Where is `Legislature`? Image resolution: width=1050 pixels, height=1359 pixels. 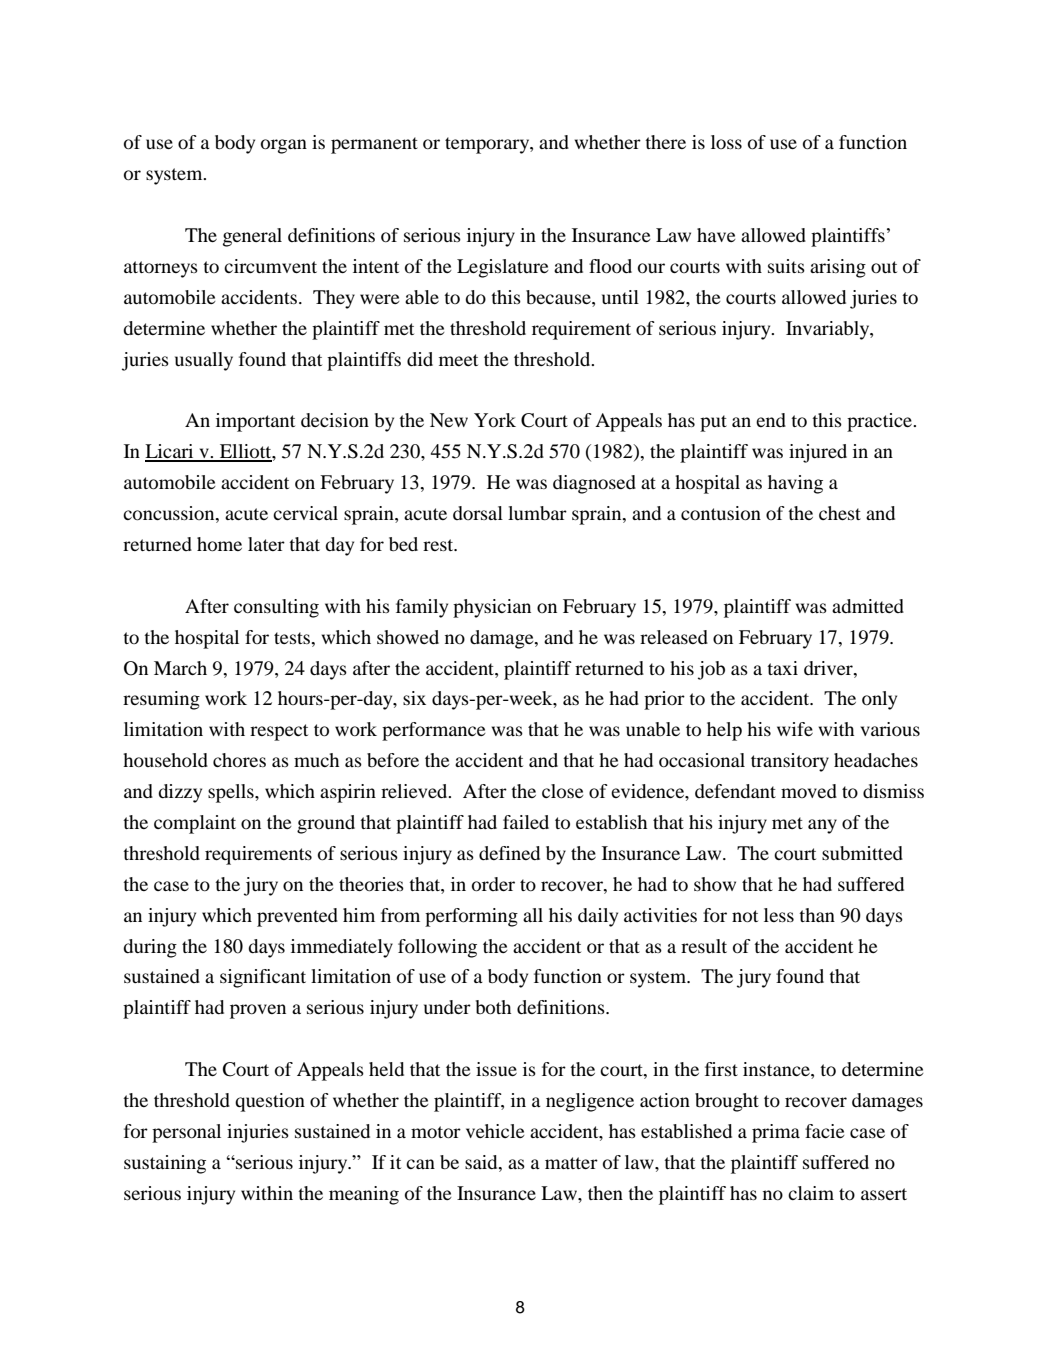 Legislature is located at coordinates (503, 268).
